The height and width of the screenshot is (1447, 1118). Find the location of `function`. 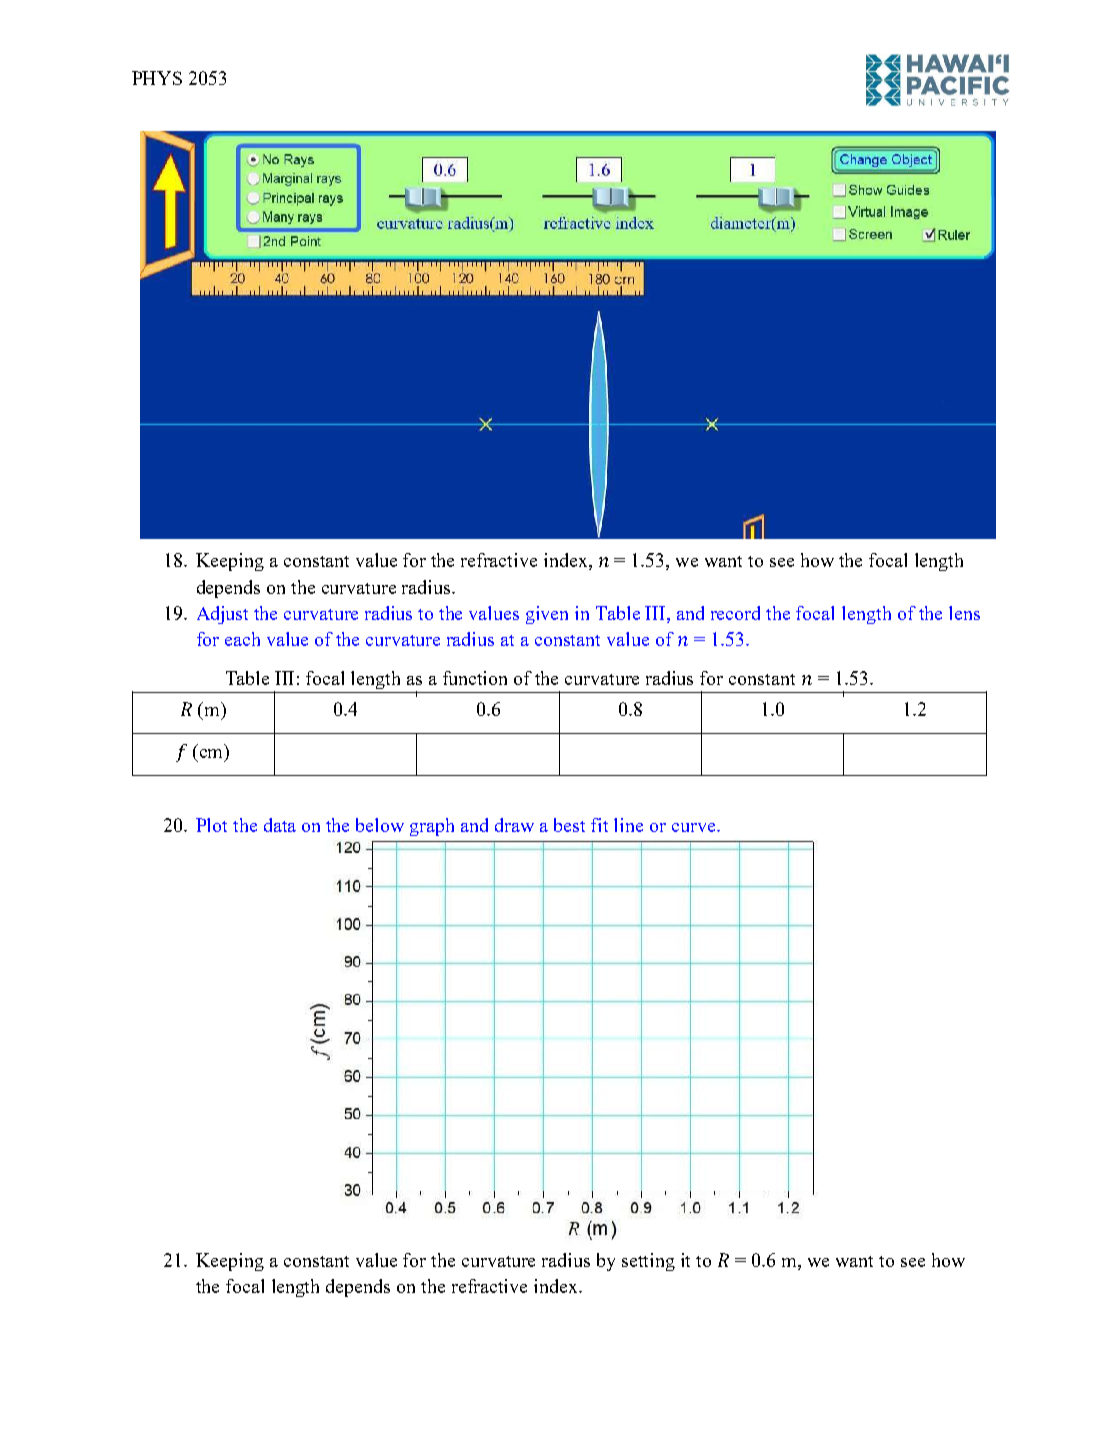

function is located at coordinates (475, 678).
